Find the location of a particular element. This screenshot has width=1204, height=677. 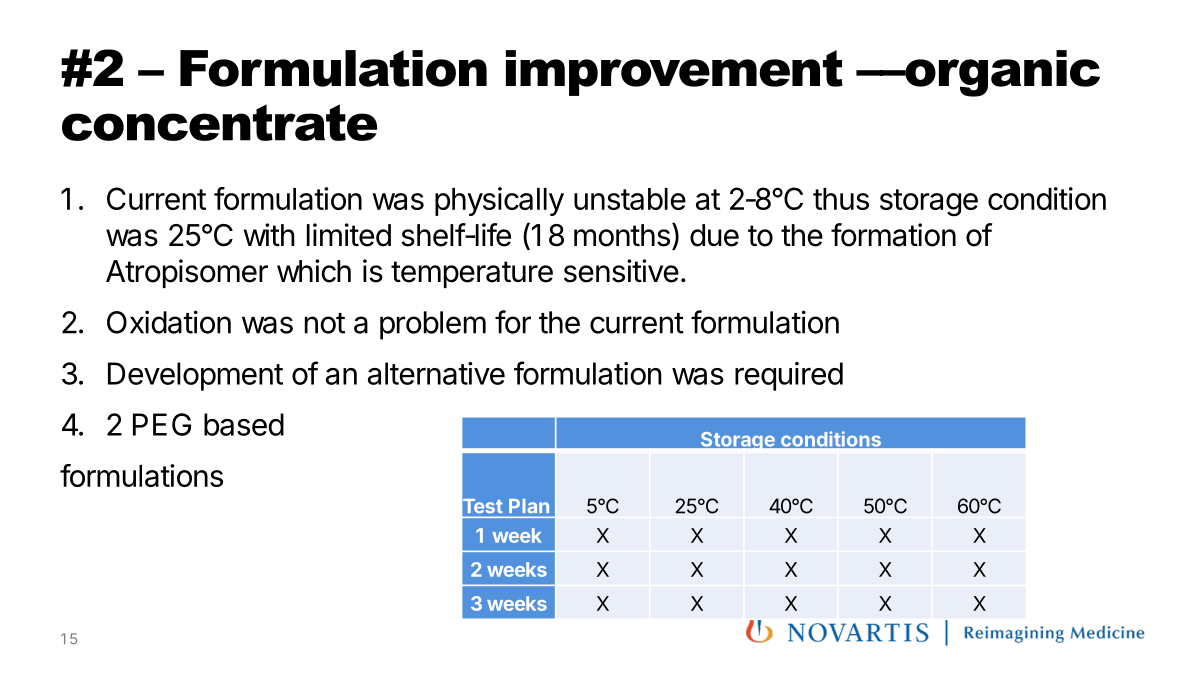

Plan is located at coordinates (529, 506).
